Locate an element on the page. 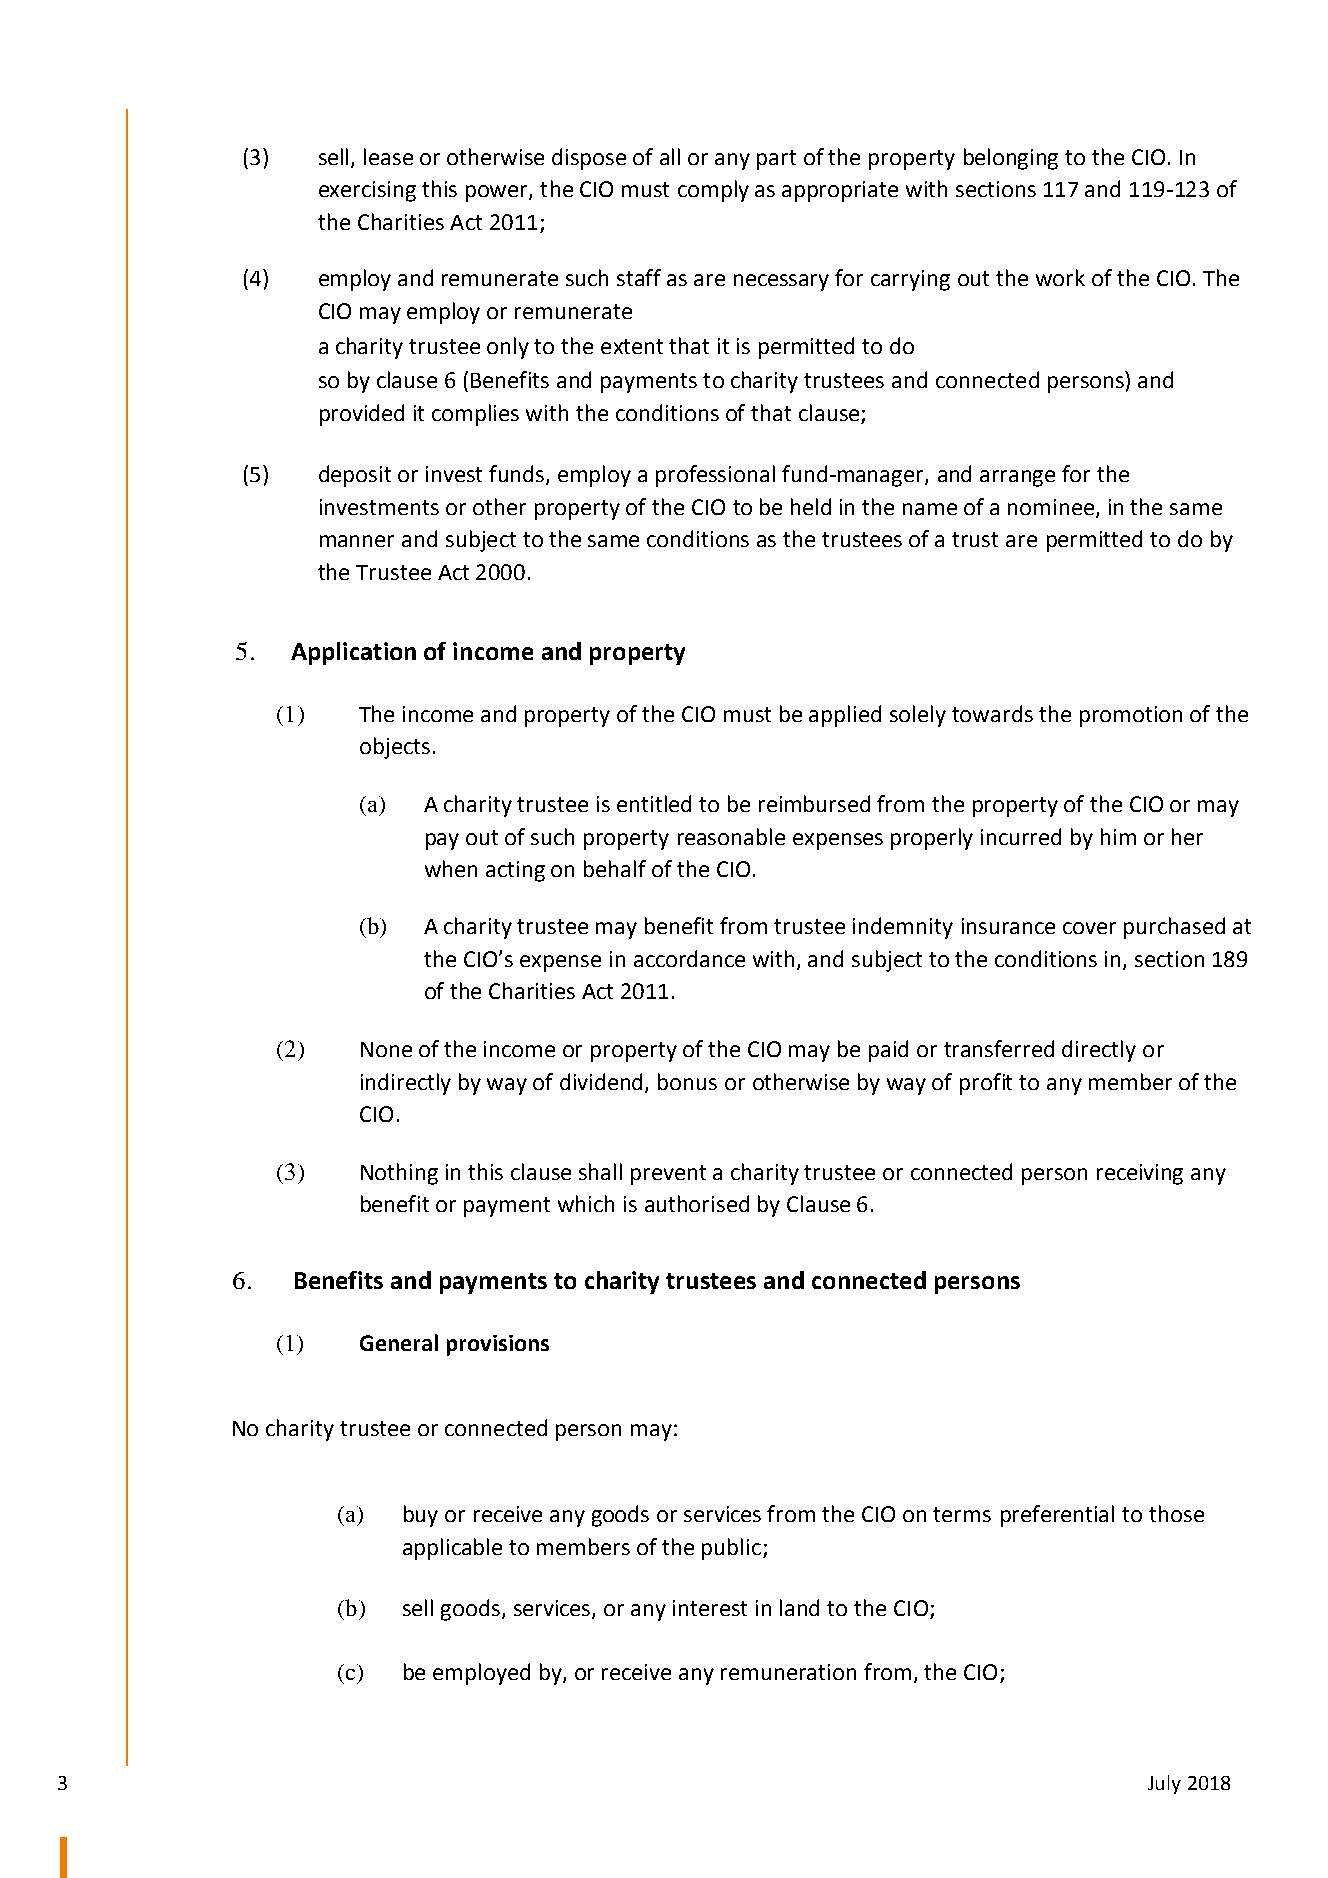  work is located at coordinates (1060, 277).
